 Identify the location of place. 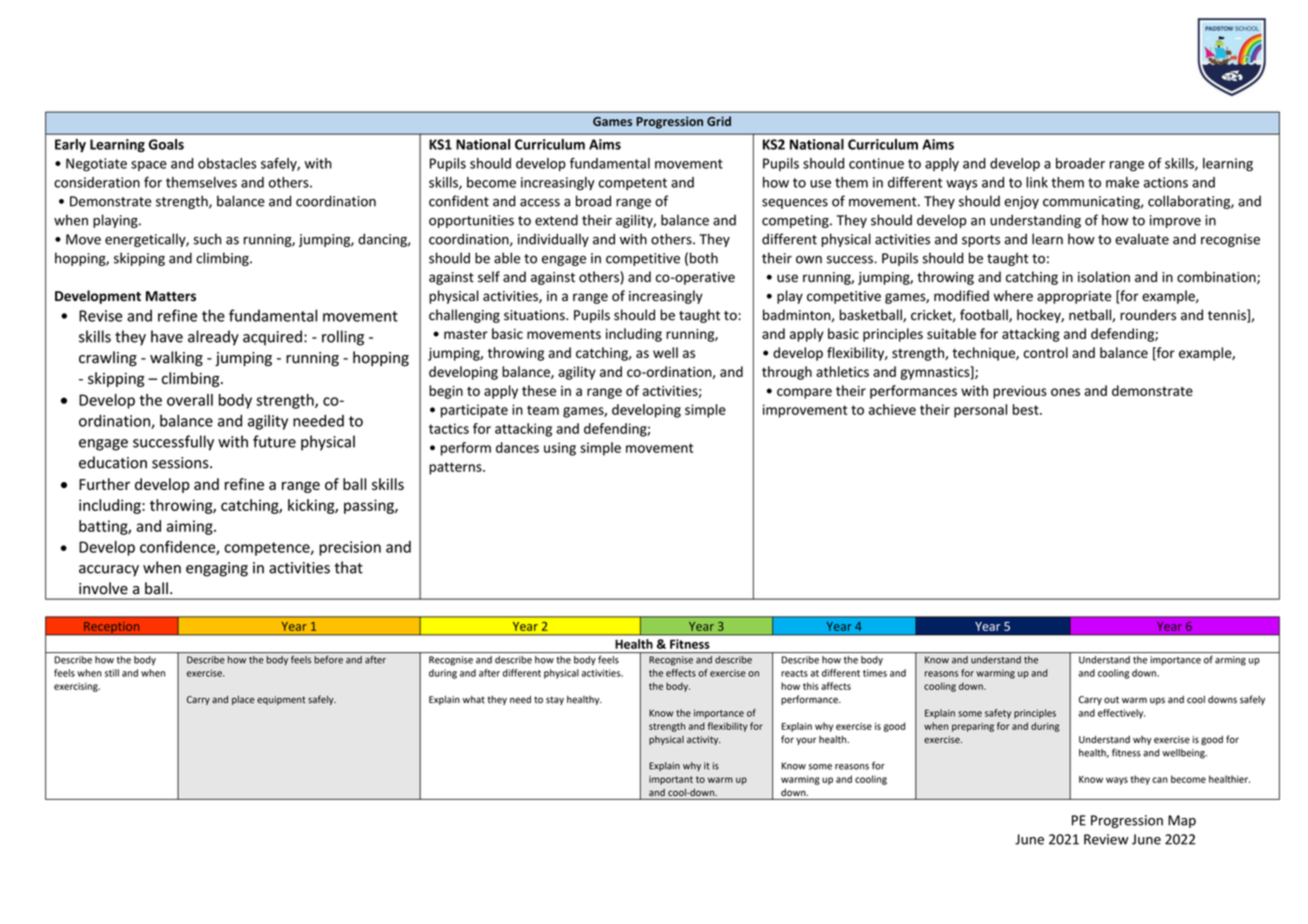
(243, 700).
